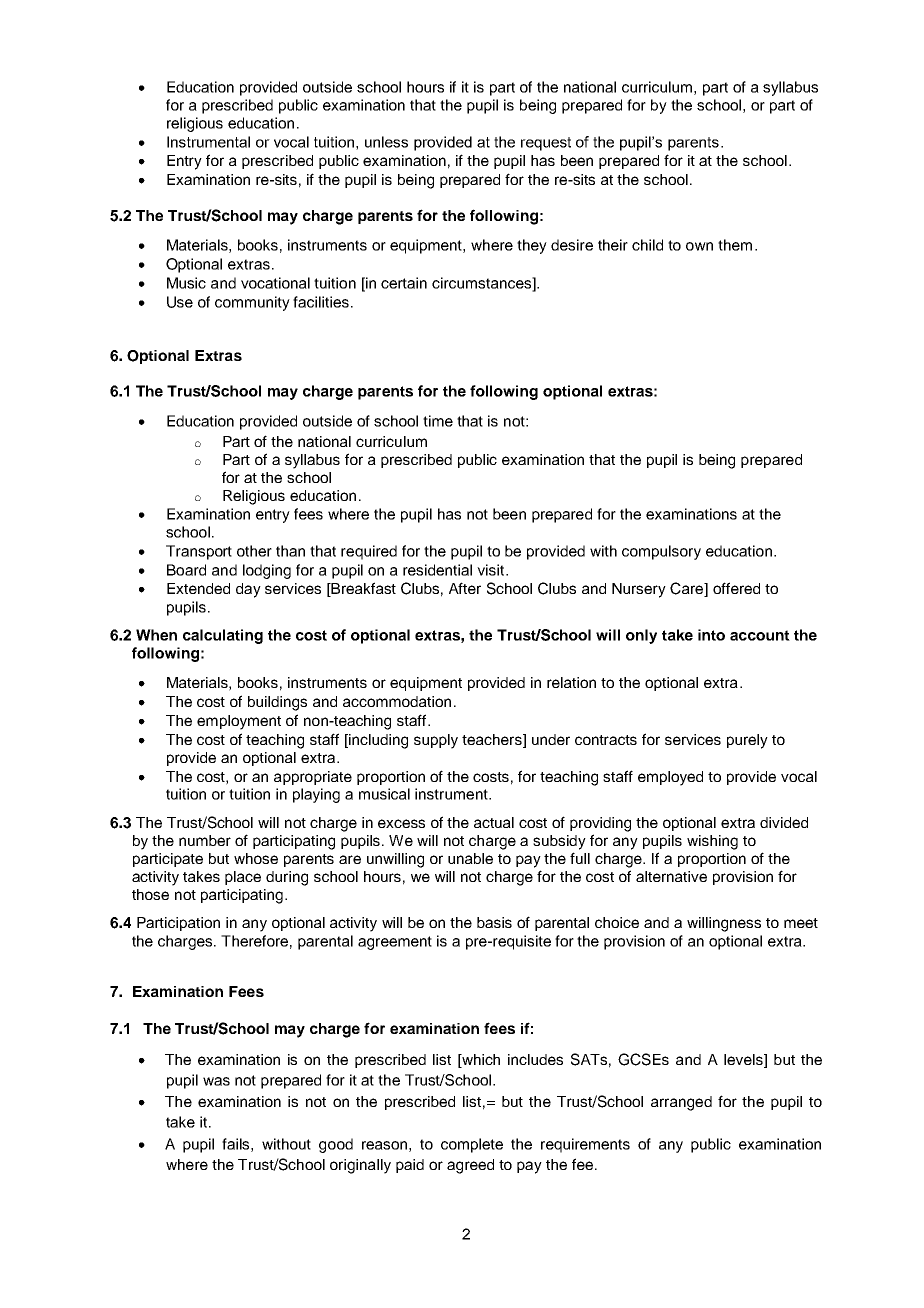 The image size is (924, 1308). What do you see at coordinates (546, 144) in the document?
I see `request` at bounding box center [546, 144].
